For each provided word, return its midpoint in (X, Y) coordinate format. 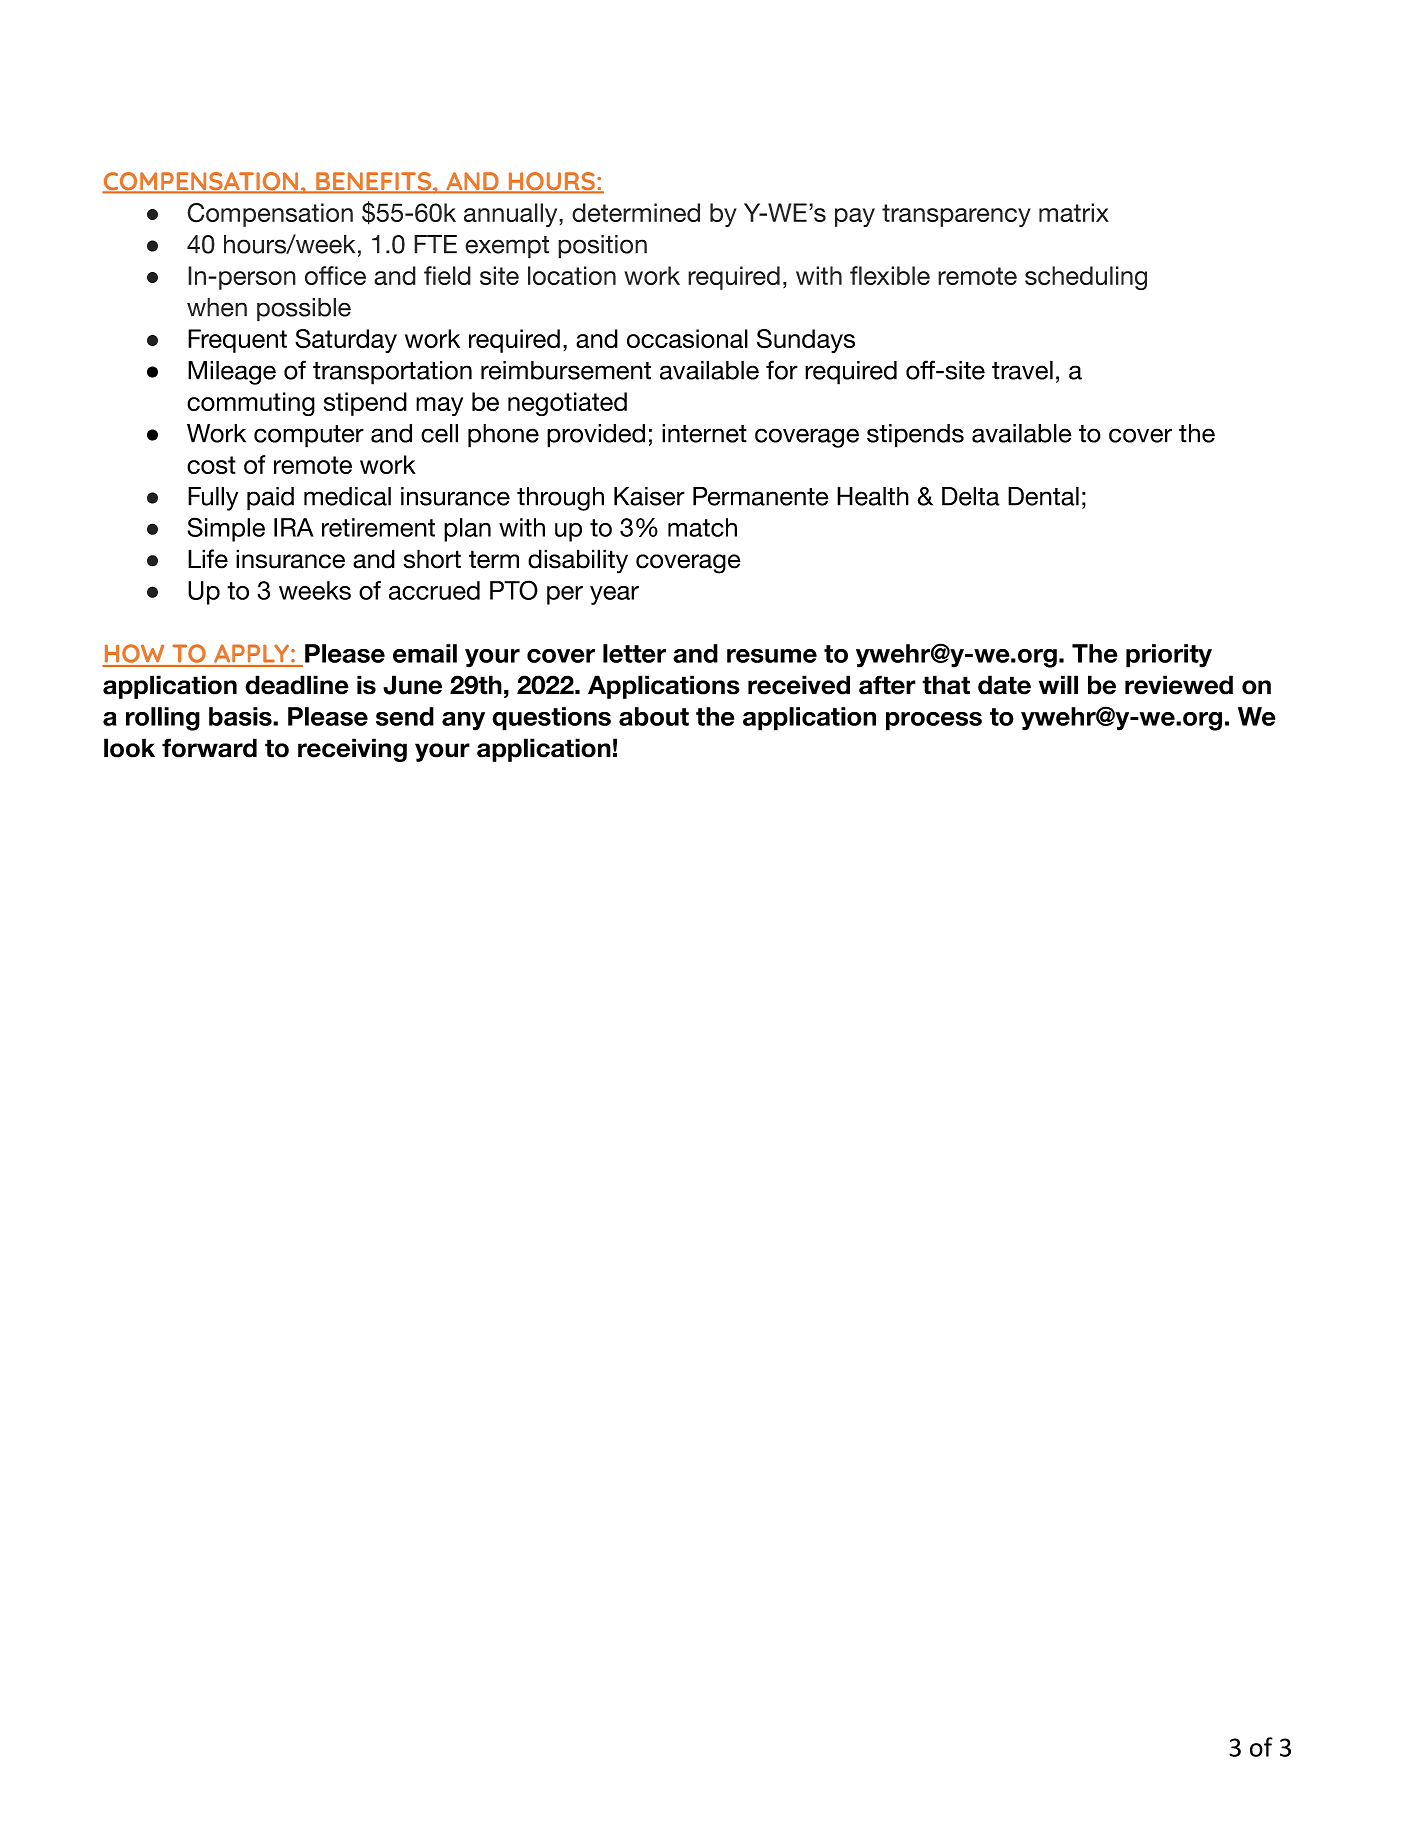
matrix (1074, 212)
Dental (1043, 496)
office (335, 275)
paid (270, 499)
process (934, 721)
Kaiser (649, 496)
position (602, 247)
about (654, 716)
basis (241, 716)
